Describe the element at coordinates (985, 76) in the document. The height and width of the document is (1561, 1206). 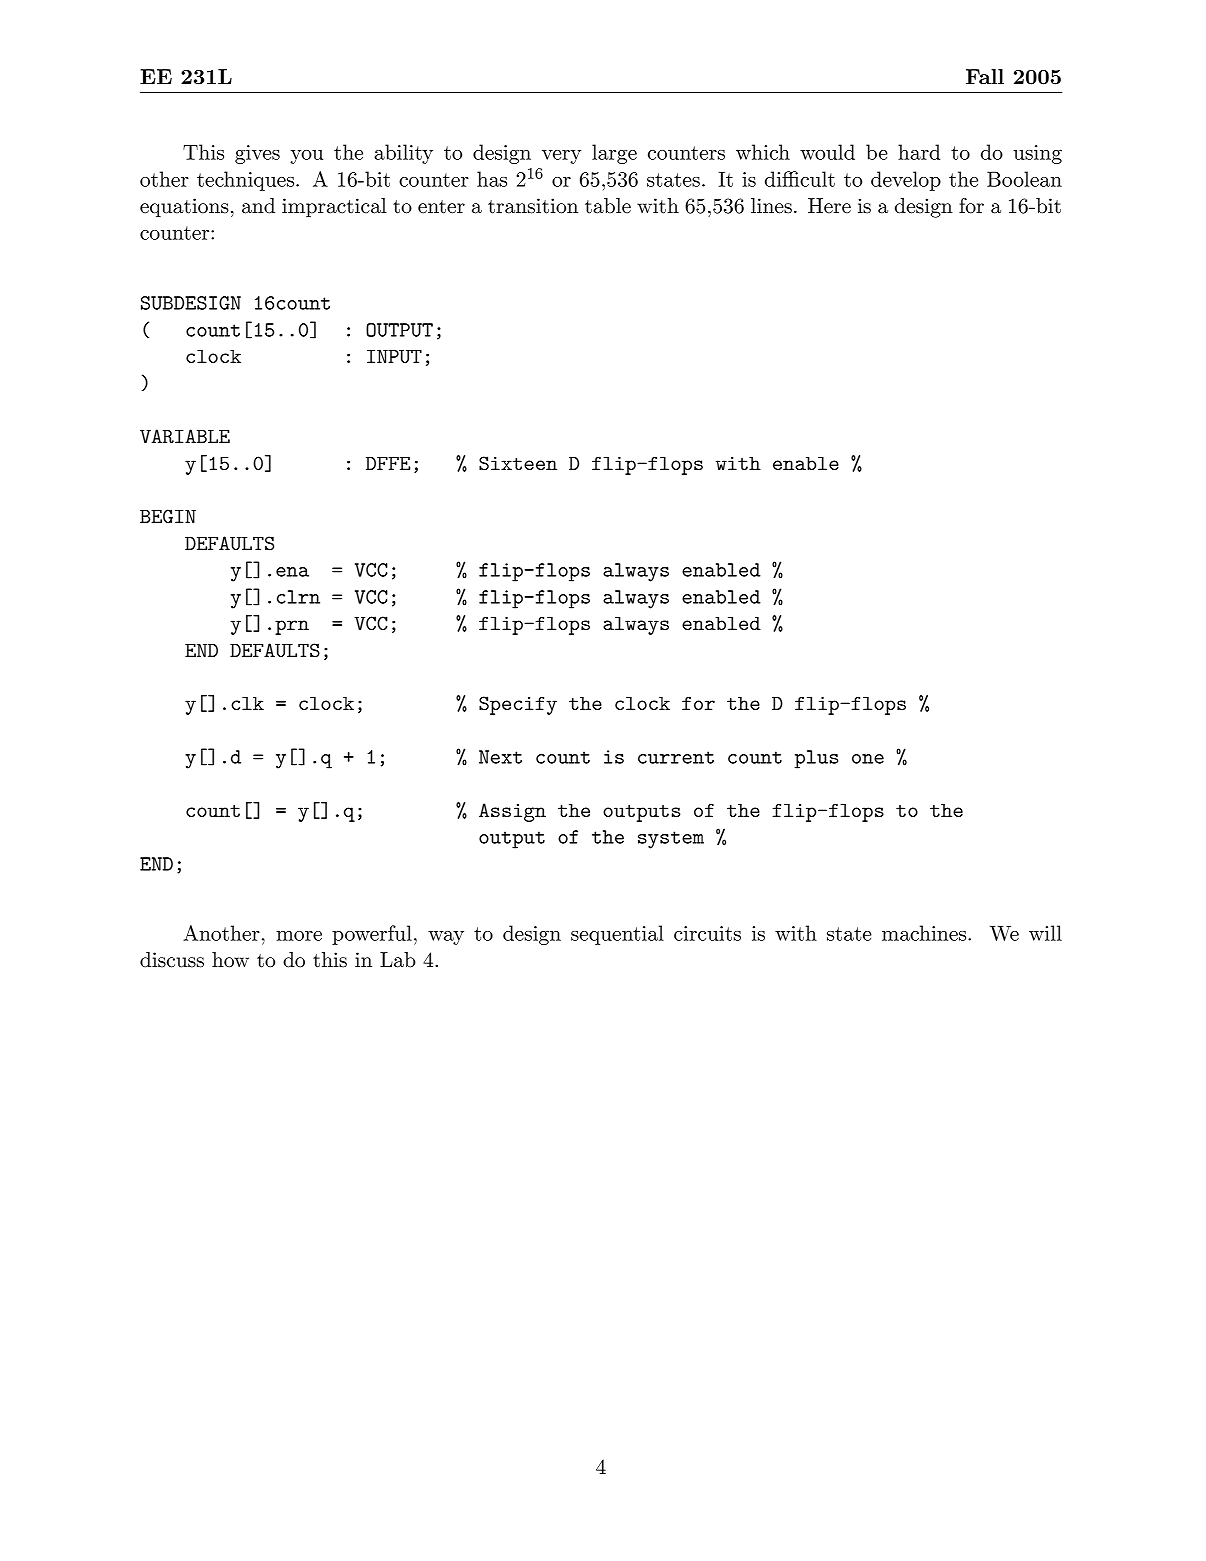
I see `Fall` at that location.
